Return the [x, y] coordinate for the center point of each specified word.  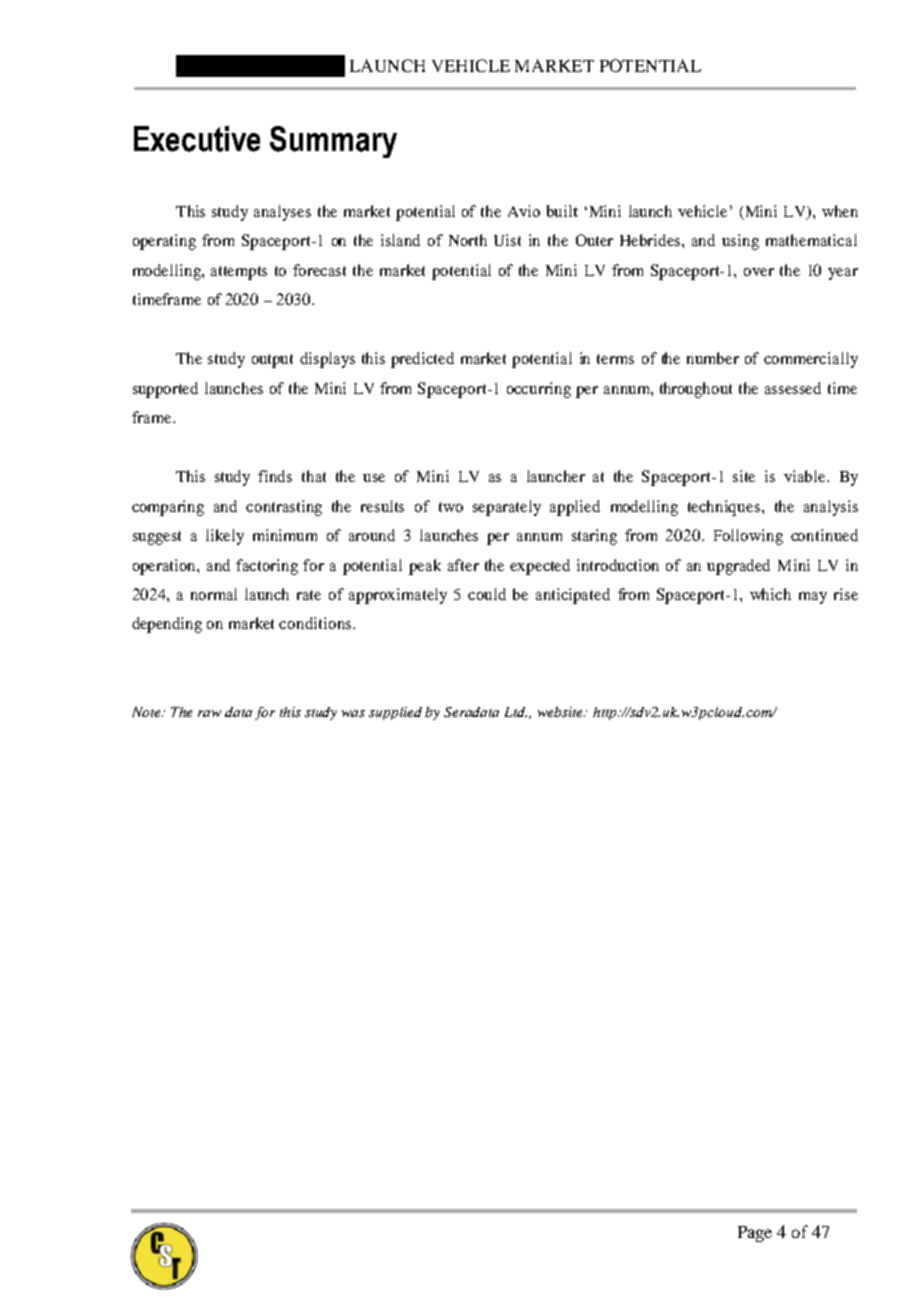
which [770, 594]
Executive [197, 139]
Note [147, 712]
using [740, 242]
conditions [315, 623]
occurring [539, 390]
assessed [793, 388]
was [353, 713]
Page [755, 1234]
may [813, 598]
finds [275, 476]
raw [209, 713]
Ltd [516, 712]
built [562, 211]
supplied [395, 713]
